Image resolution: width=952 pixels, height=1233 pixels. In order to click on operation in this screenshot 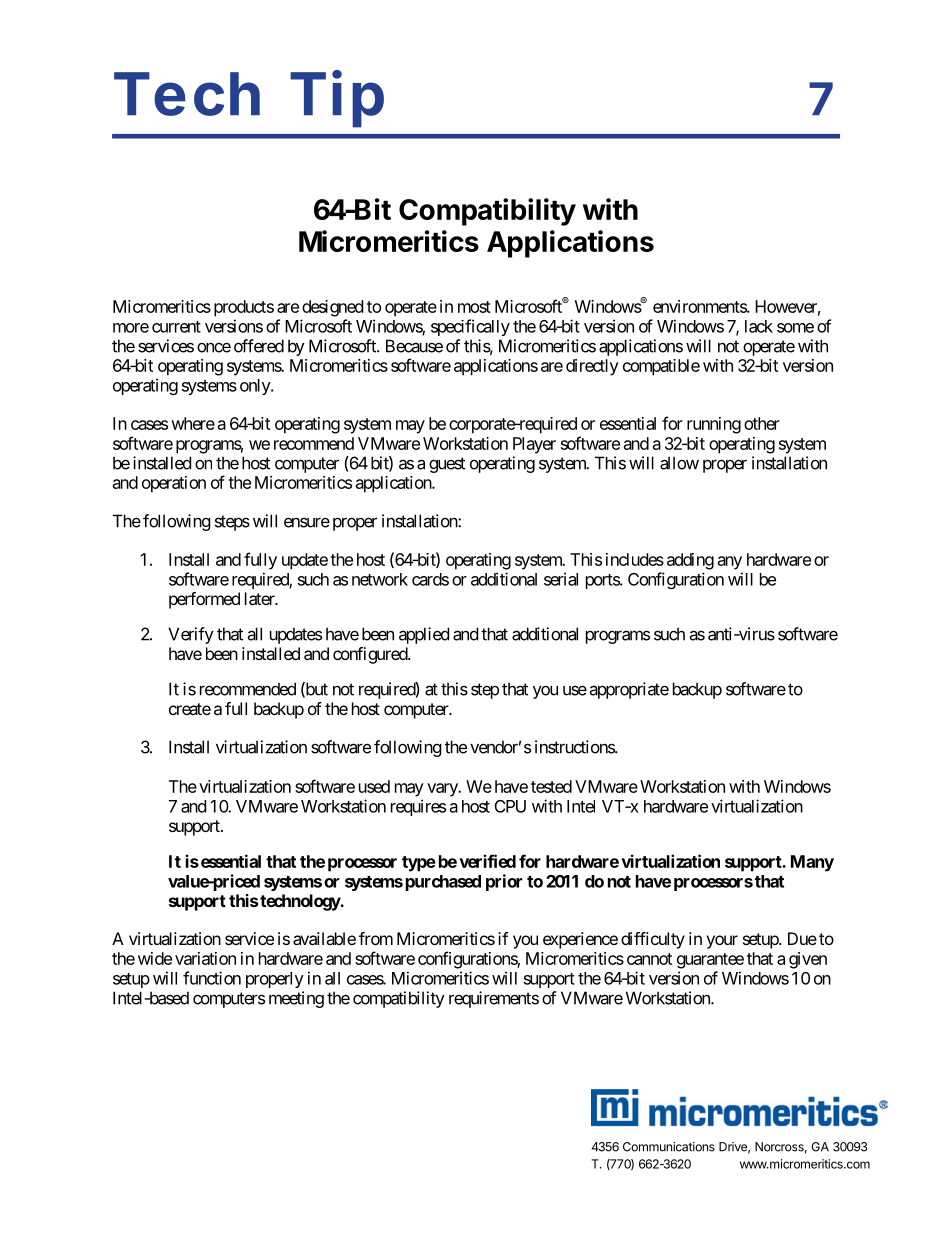, I will do `click(174, 484)`.
